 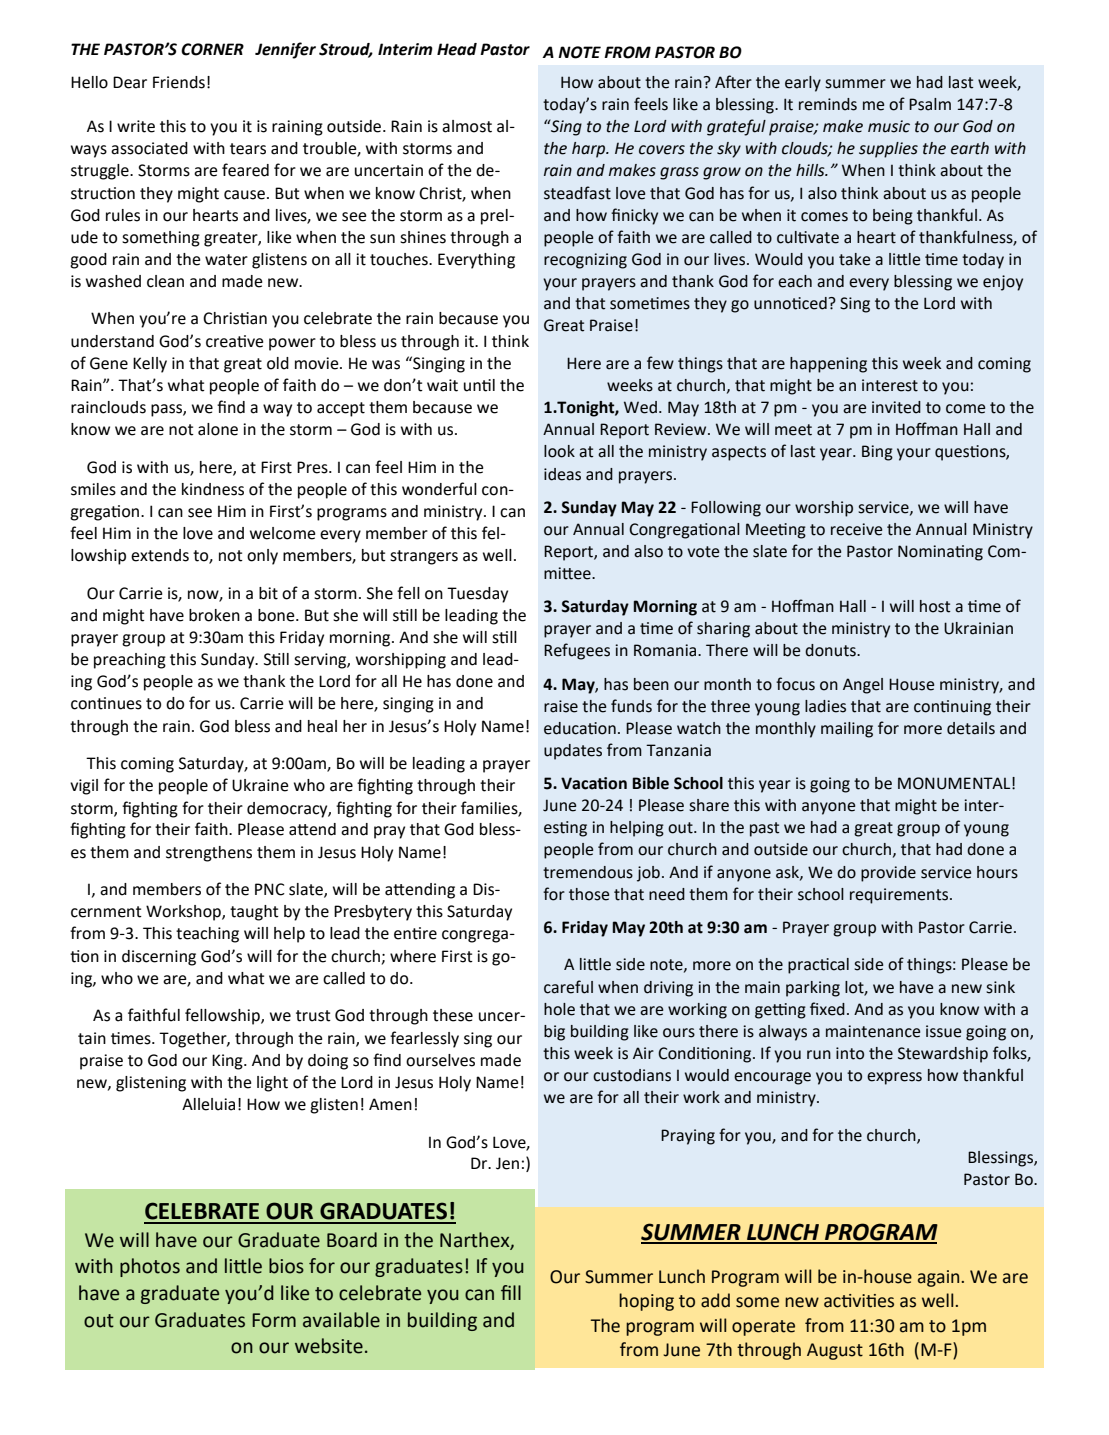 What do you see at coordinates (213, 489) in the page?
I see `kindness` at bounding box center [213, 489].
